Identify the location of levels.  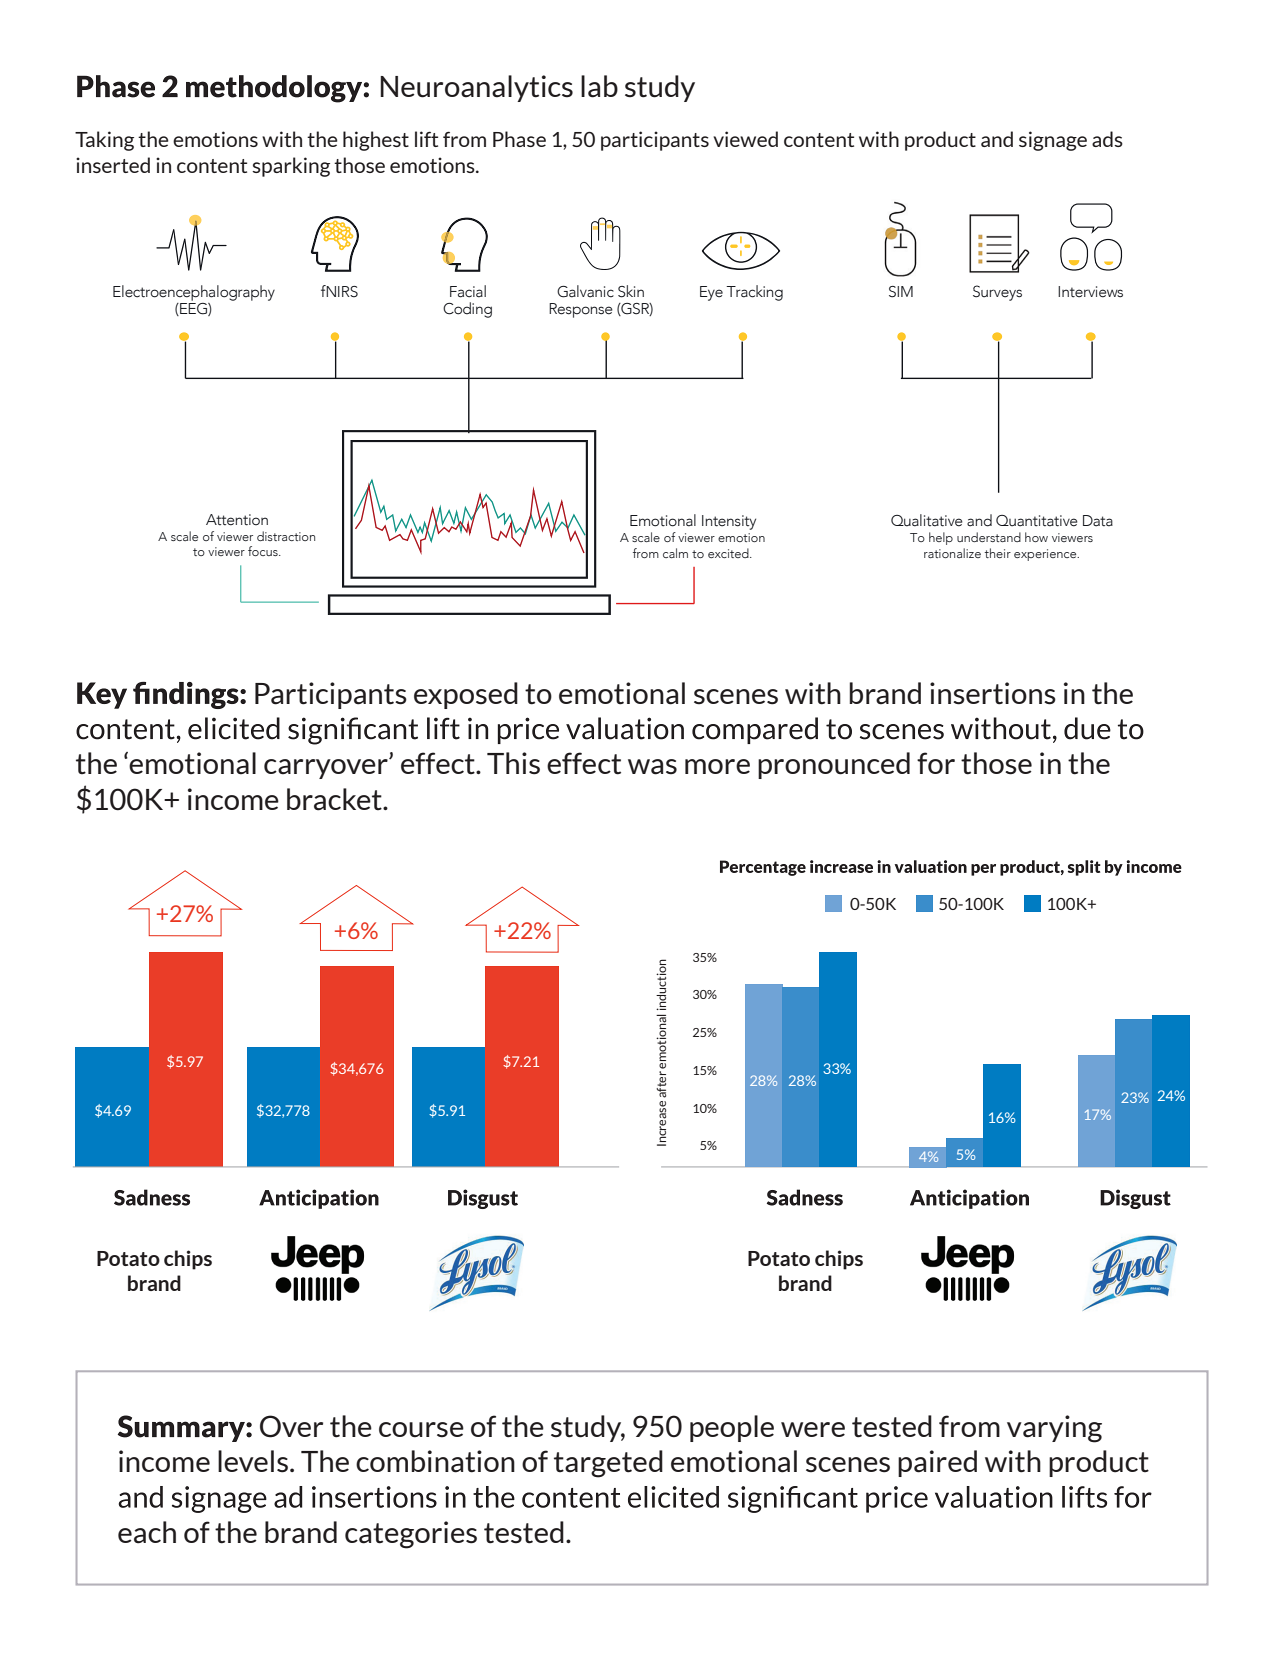
(253, 1461).
